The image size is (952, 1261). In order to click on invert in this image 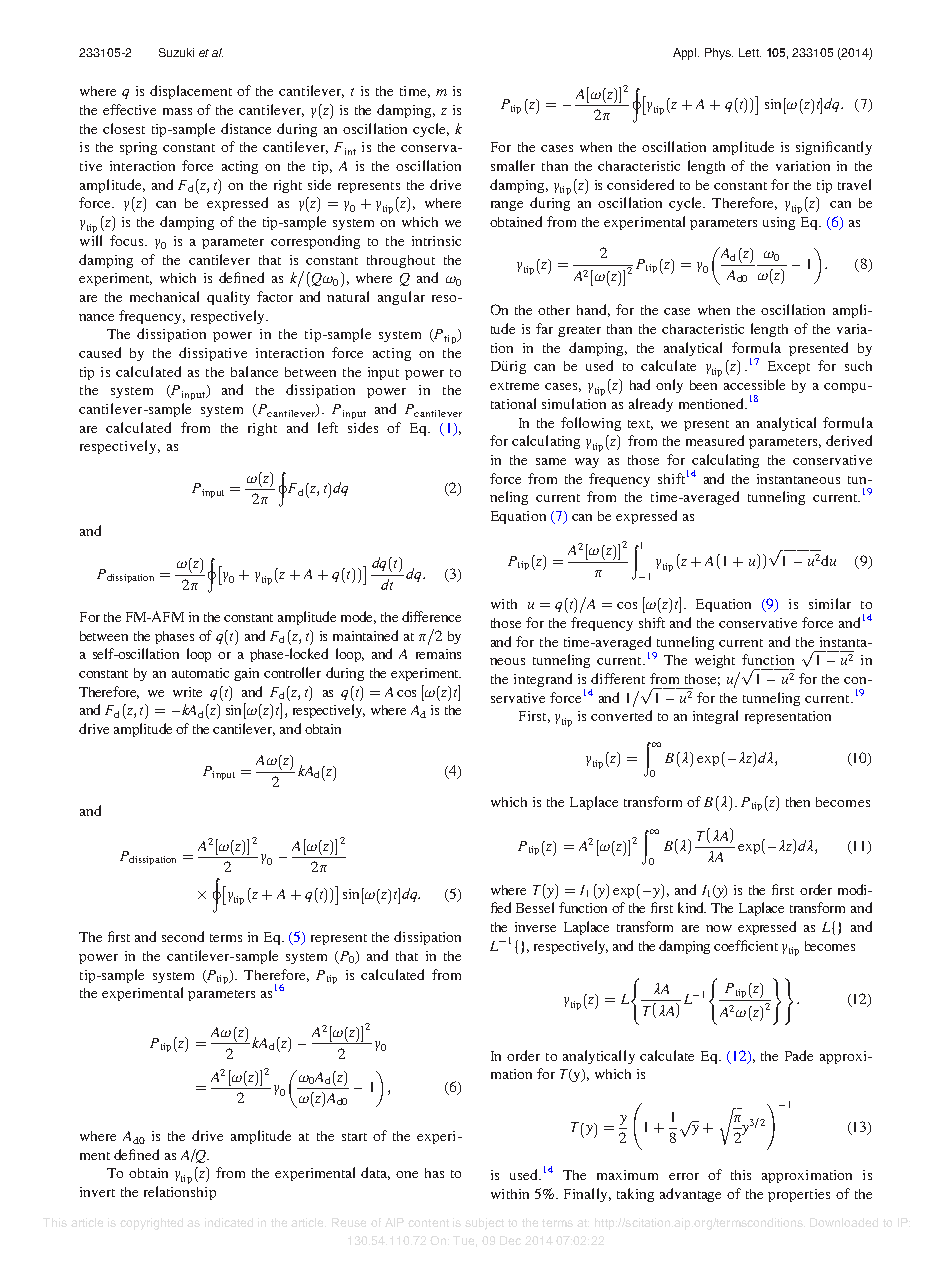, I will do `click(97, 1192)`.
